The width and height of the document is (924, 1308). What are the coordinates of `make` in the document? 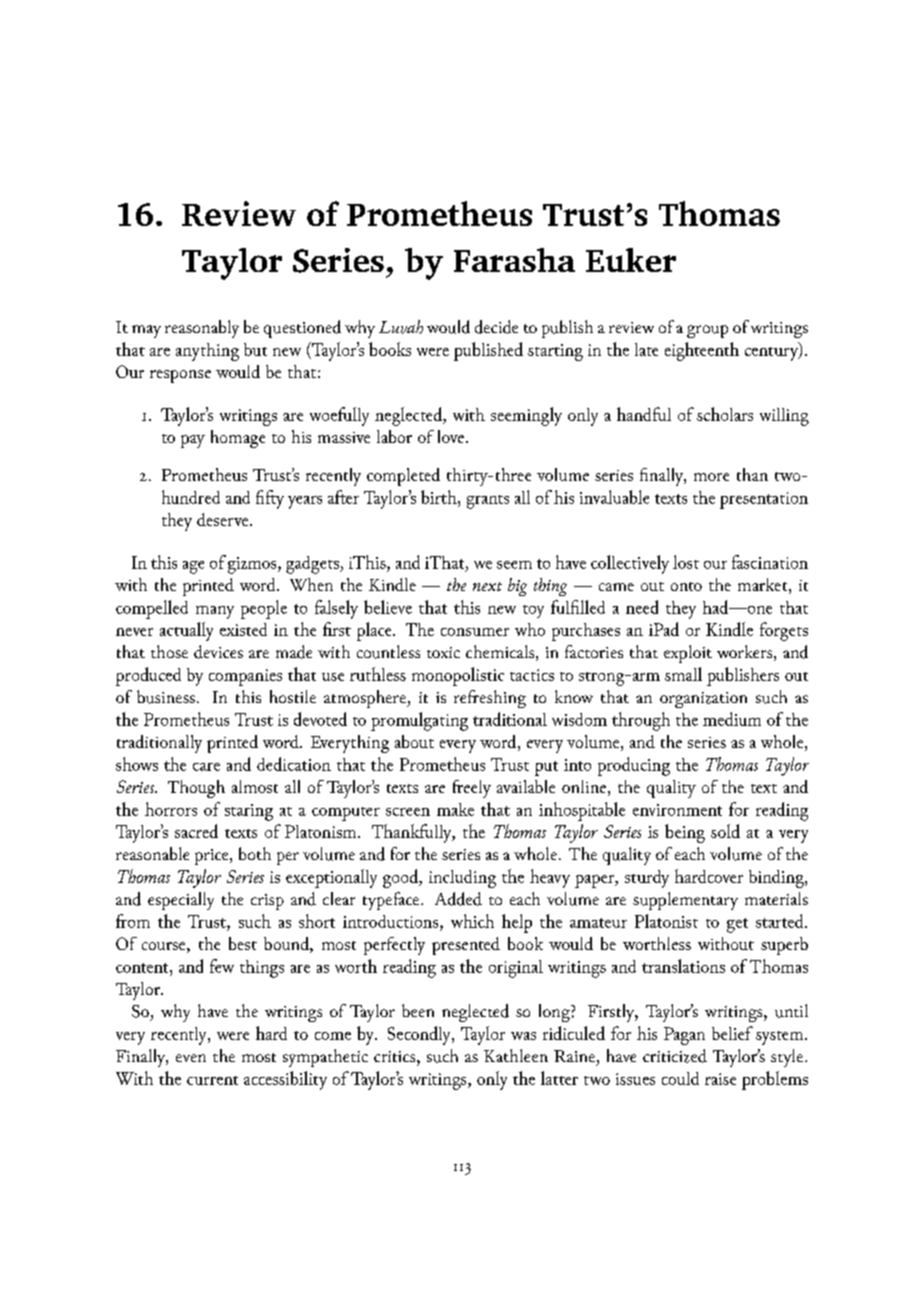 It's located at (455, 809).
